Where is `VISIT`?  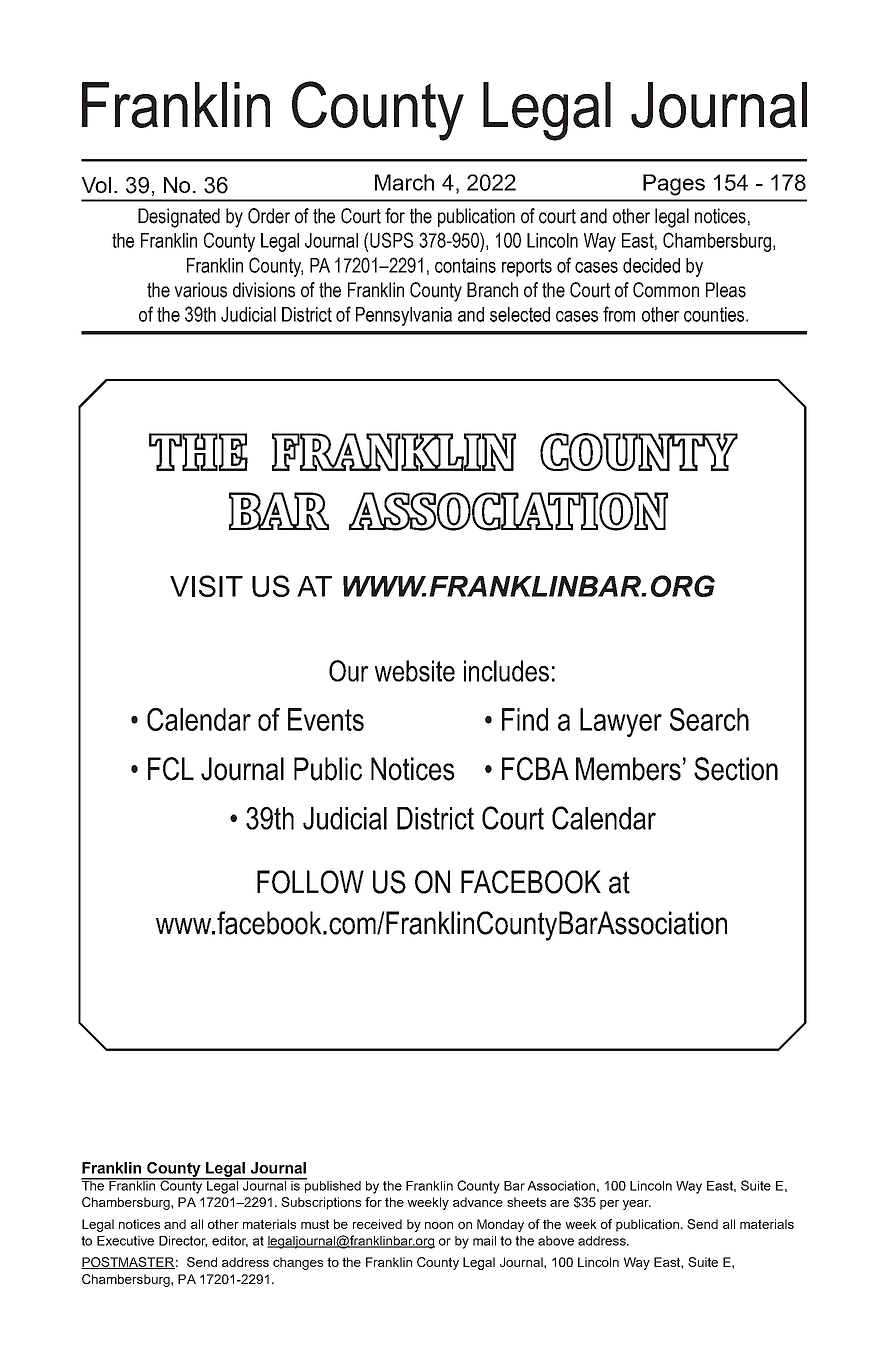
VISIT is located at coordinates (206, 586).
